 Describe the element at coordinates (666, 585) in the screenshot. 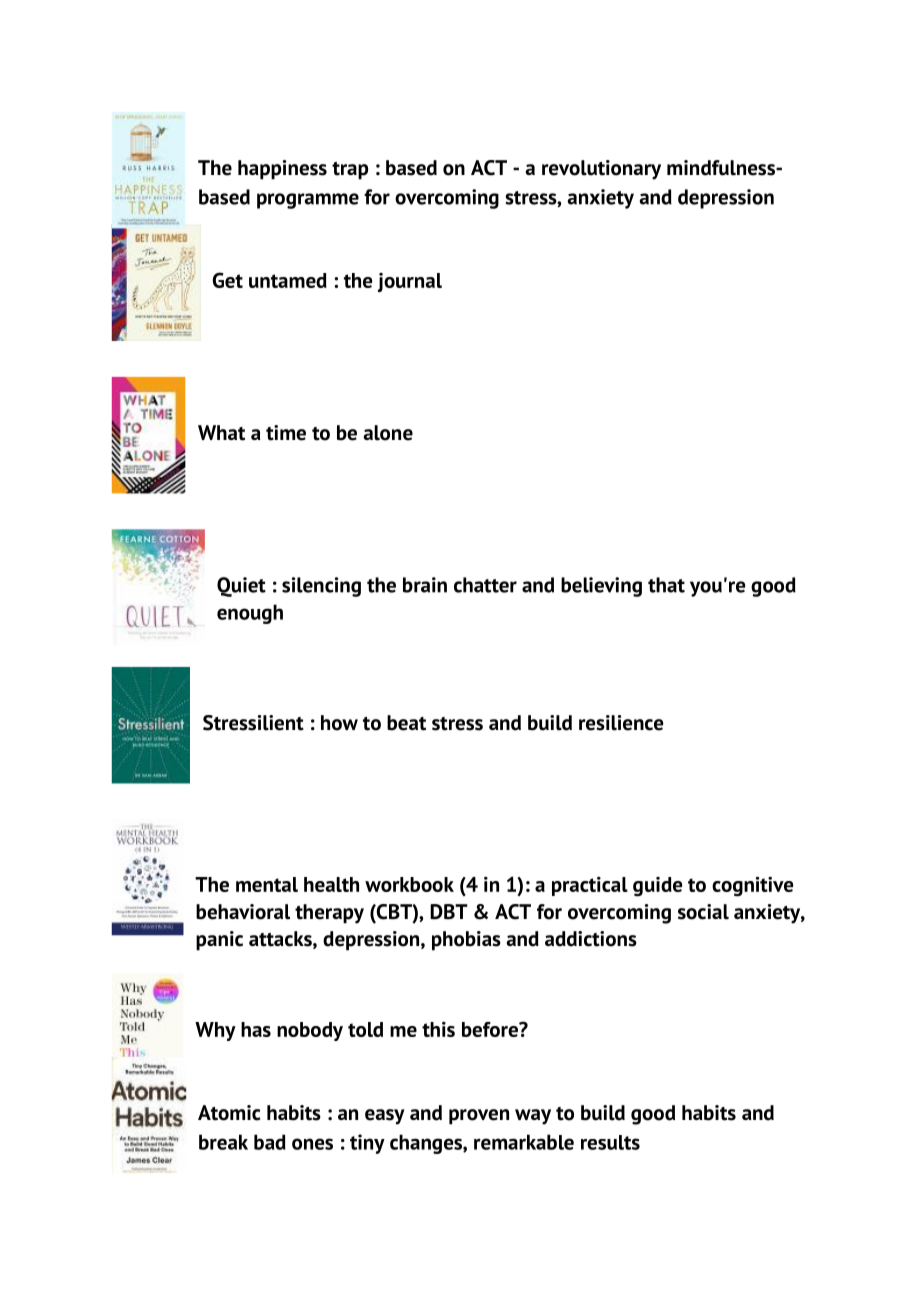

I see `that` at that location.
